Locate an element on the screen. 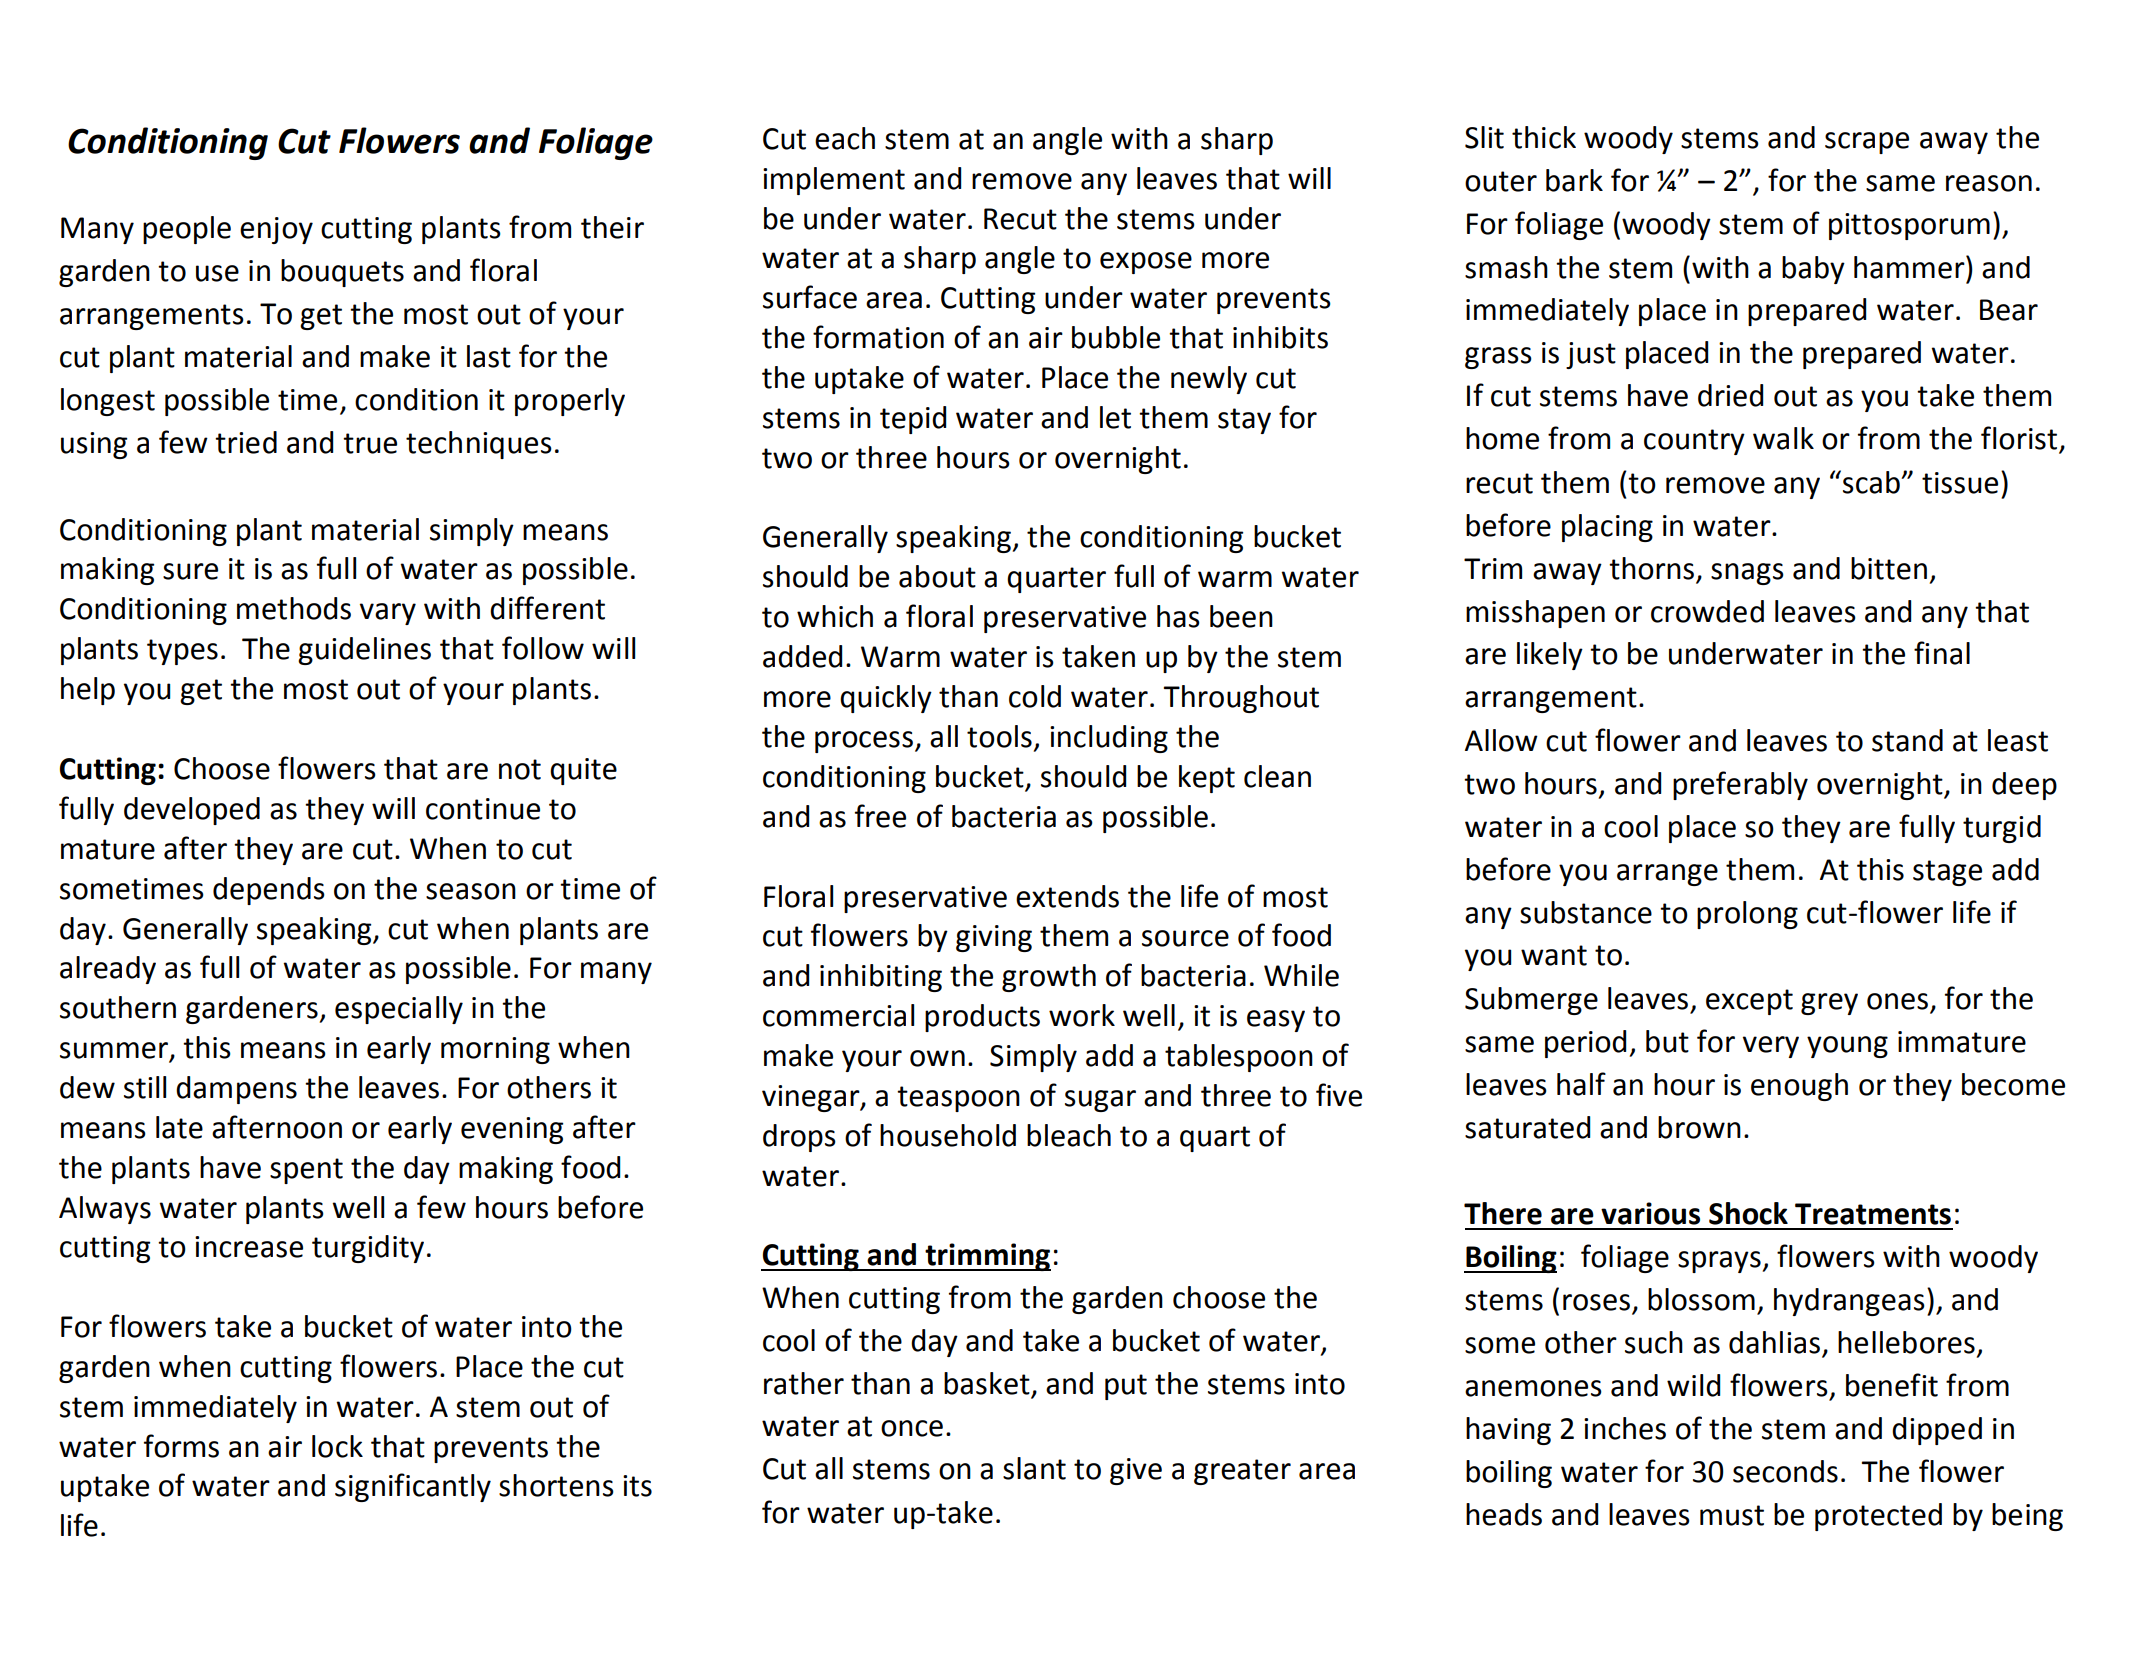 The height and width of the screenshot is (1665, 2155). developed is located at coordinates (192, 811).
